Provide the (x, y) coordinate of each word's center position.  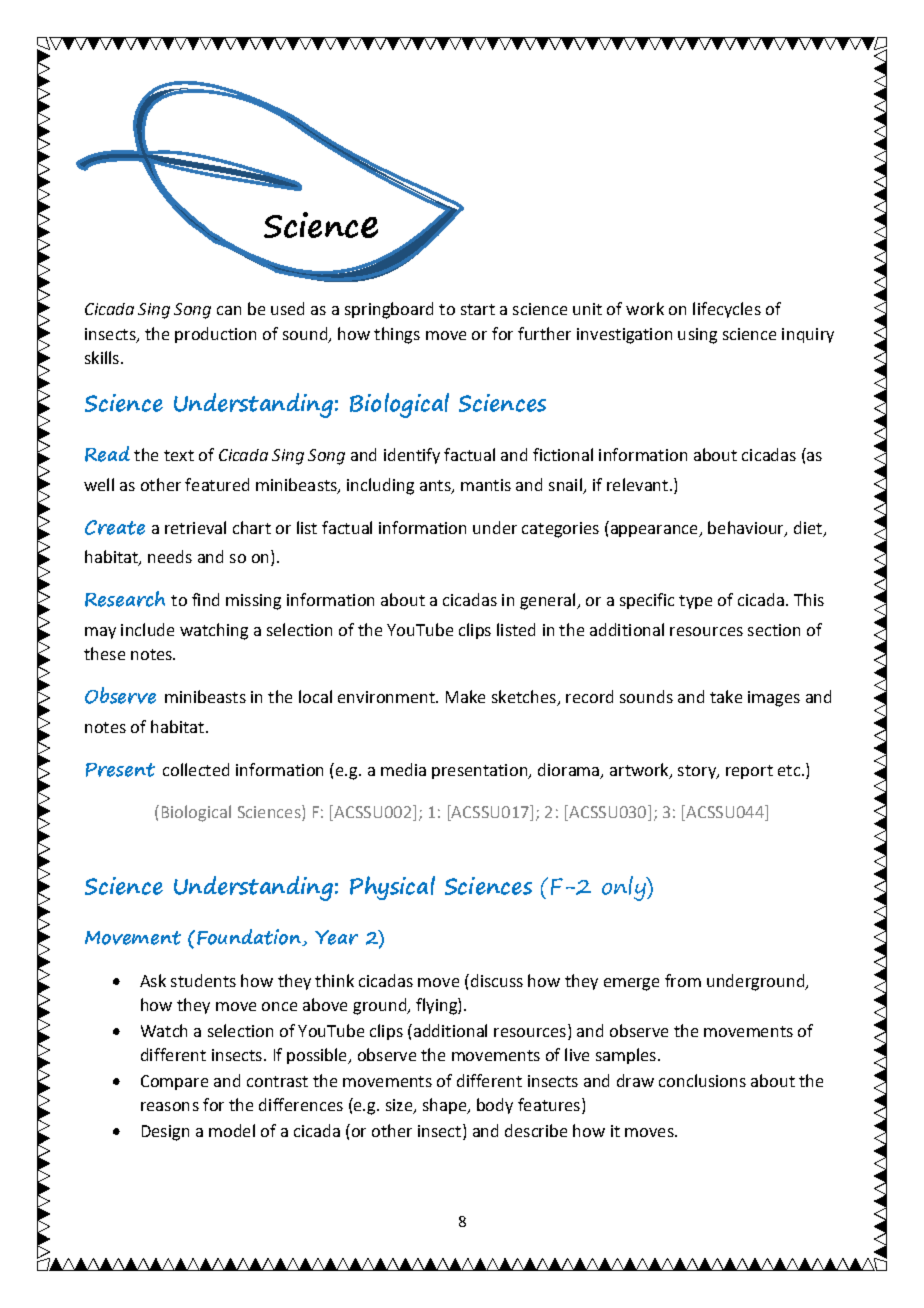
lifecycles (727, 310)
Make (465, 696)
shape (446, 1106)
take (726, 696)
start (478, 309)
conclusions (702, 1080)
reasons (170, 1106)
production (215, 335)
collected (196, 769)
